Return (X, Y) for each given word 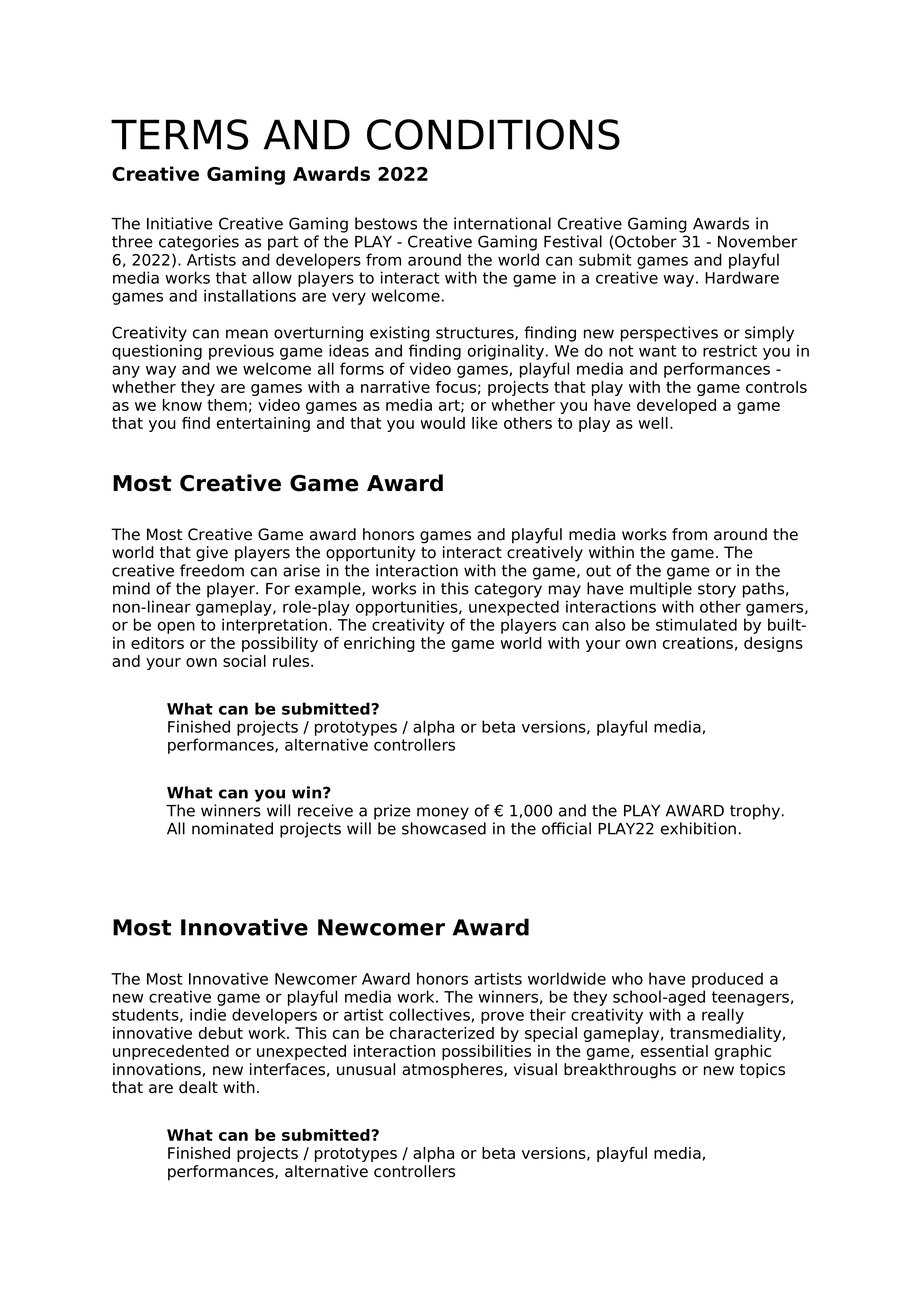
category (508, 590)
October (646, 241)
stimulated (696, 624)
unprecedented (171, 1052)
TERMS (179, 134)
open (176, 627)
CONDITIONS (493, 134)
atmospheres (453, 1071)
